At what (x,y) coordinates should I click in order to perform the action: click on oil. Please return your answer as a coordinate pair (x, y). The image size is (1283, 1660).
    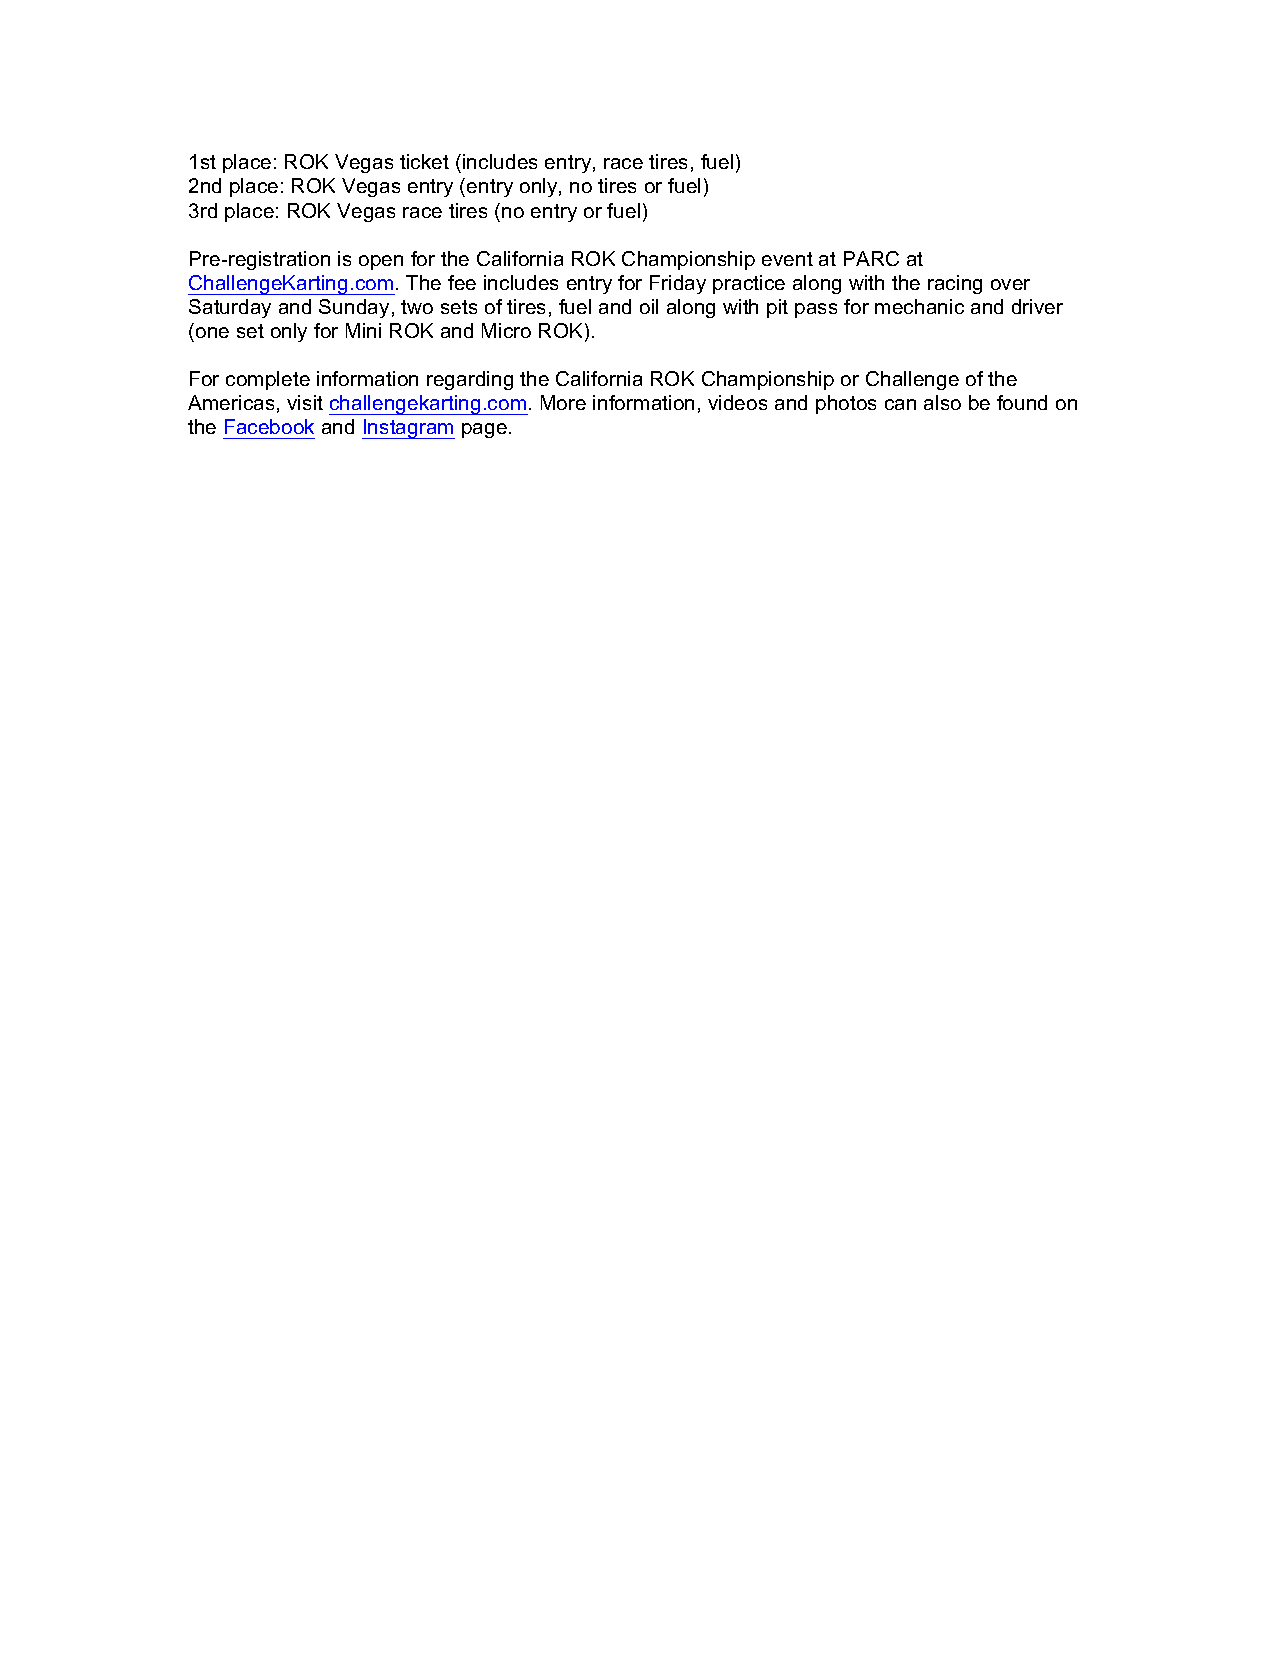
    Looking at the image, I should click on (649, 306).
